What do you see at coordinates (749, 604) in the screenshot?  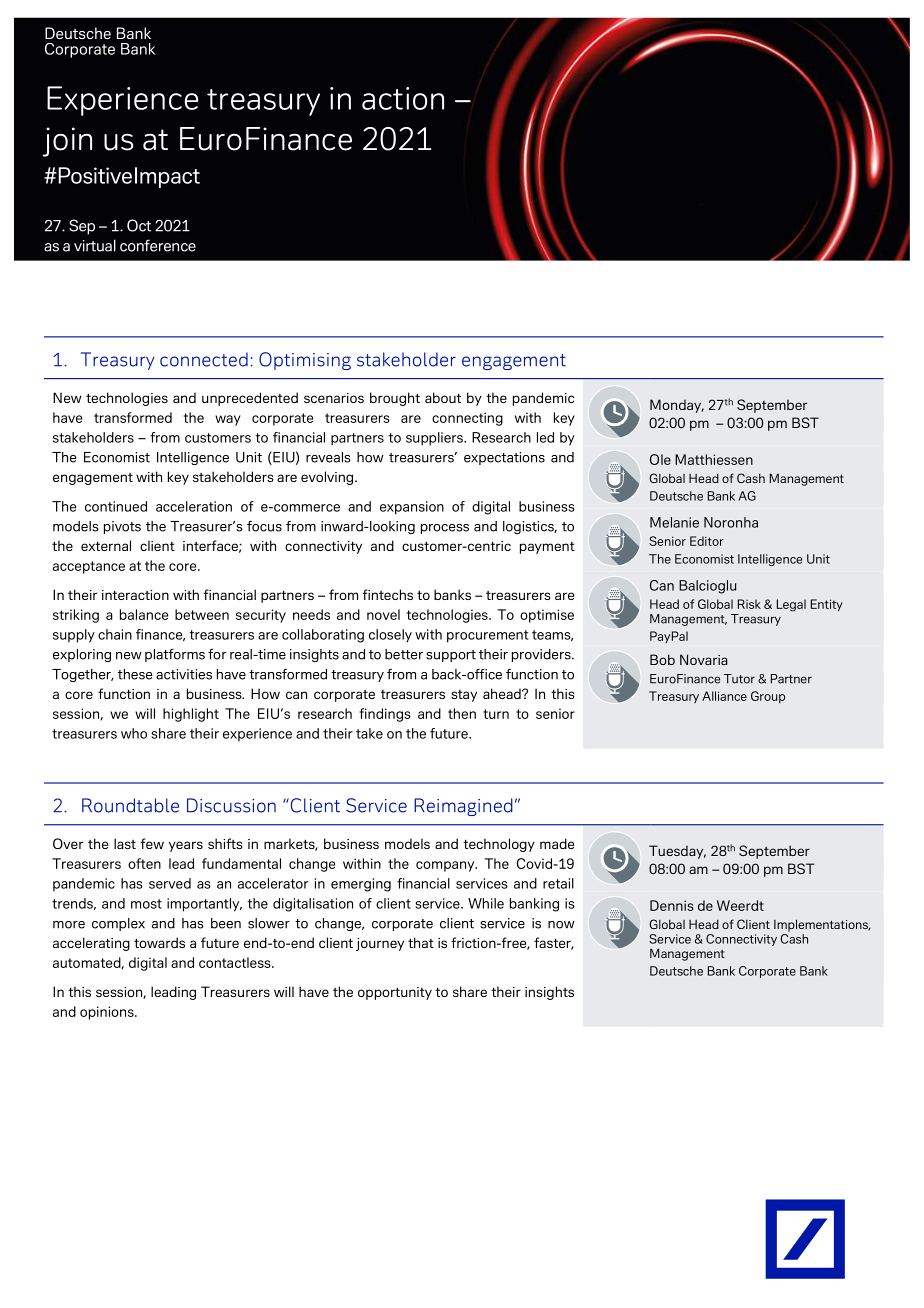 I see `Risk` at bounding box center [749, 604].
